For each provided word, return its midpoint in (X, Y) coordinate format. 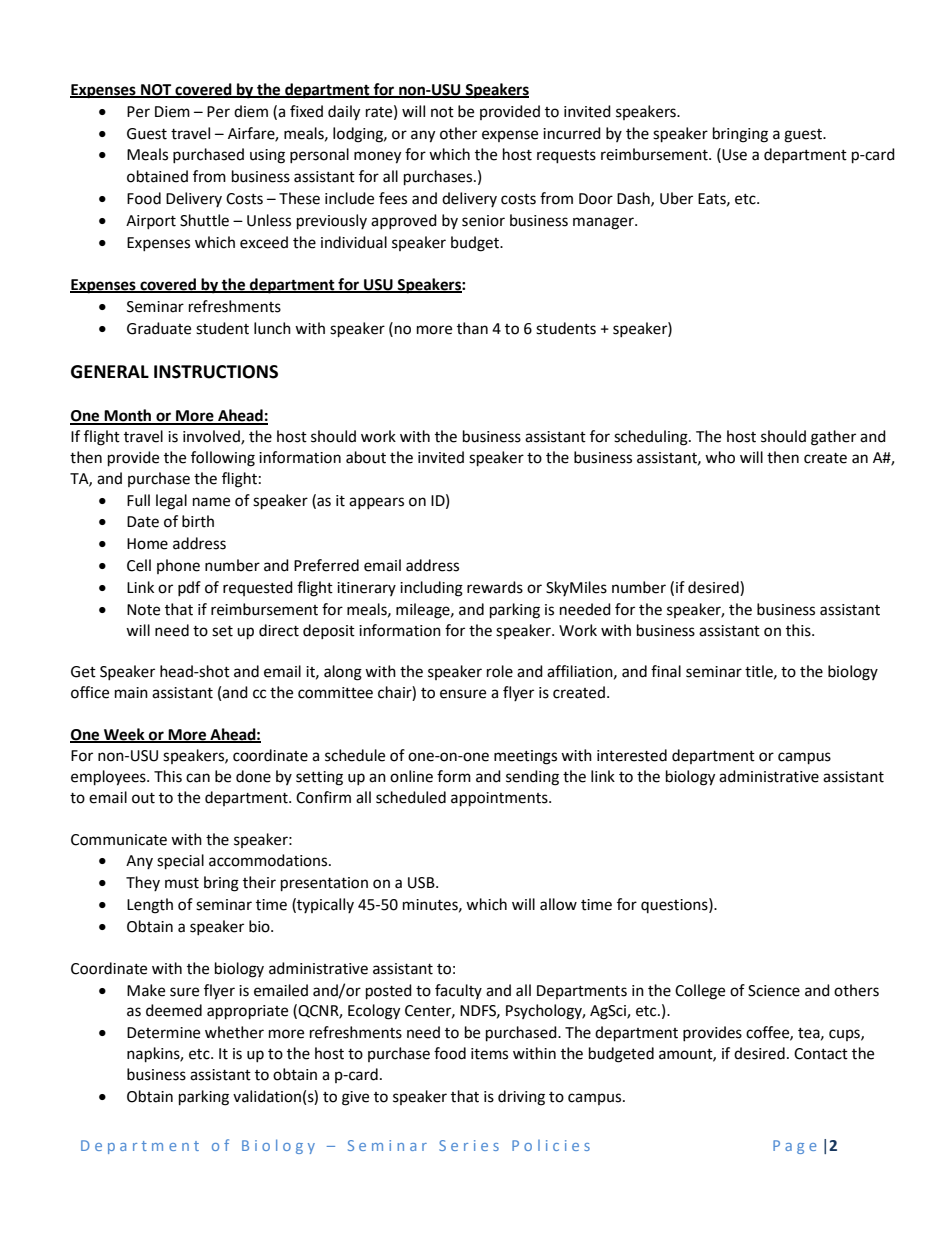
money (377, 157)
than (472, 328)
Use (734, 155)
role (500, 671)
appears (376, 503)
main (131, 693)
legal (171, 502)
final (666, 671)
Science (774, 991)
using (267, 156)
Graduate (159, 328)
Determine (163, 1033)
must (182, 883)
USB (422, 883)
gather (833, 438)
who (720, 457)
